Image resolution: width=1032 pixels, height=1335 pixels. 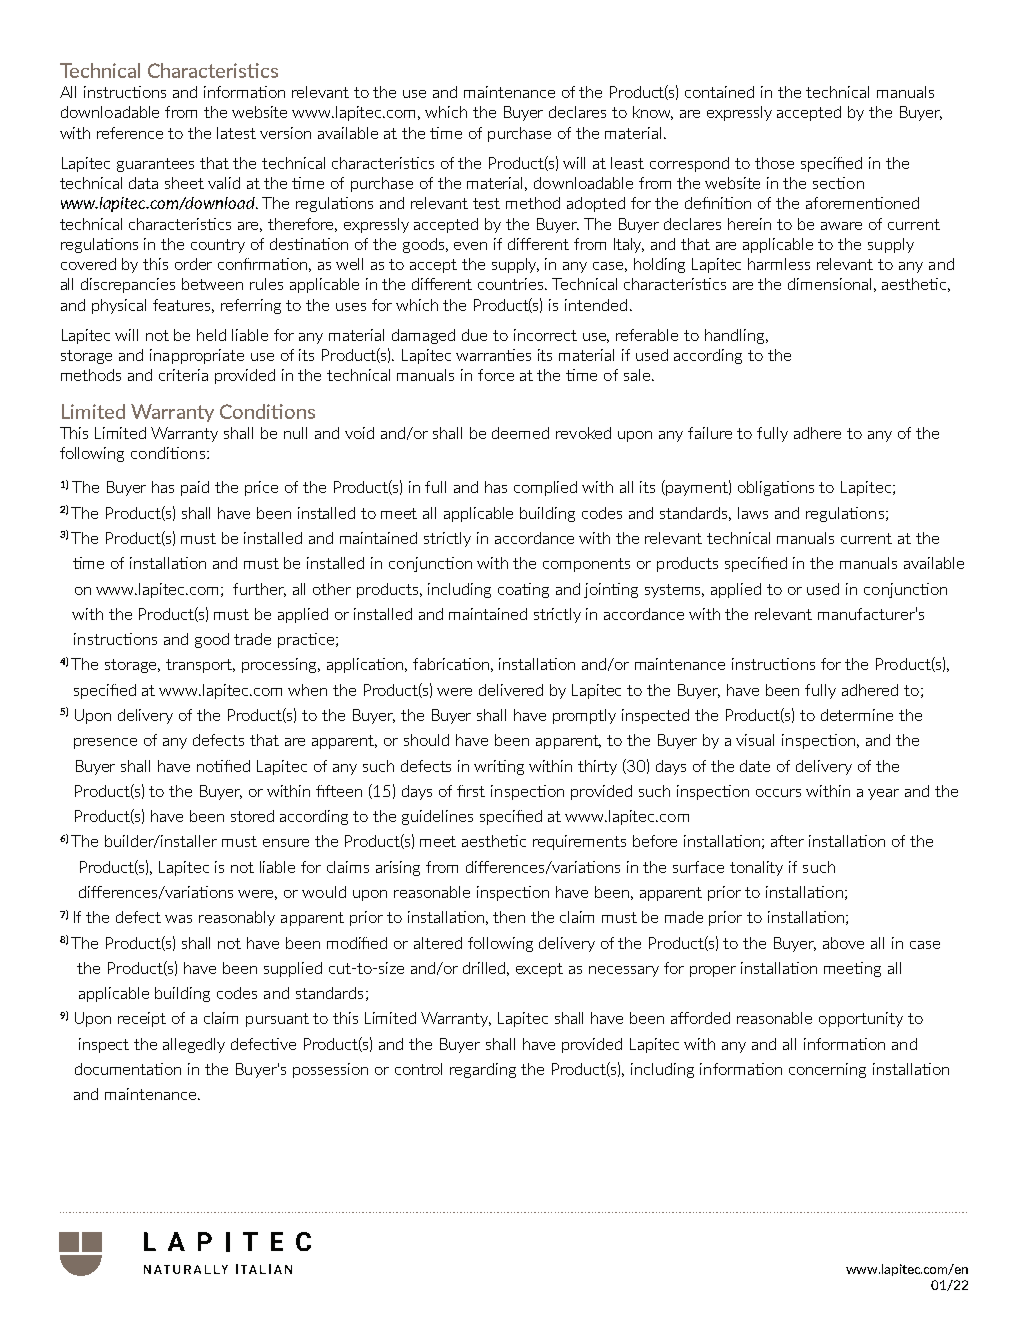 I want to click on those, so click(x=774, y=163).
